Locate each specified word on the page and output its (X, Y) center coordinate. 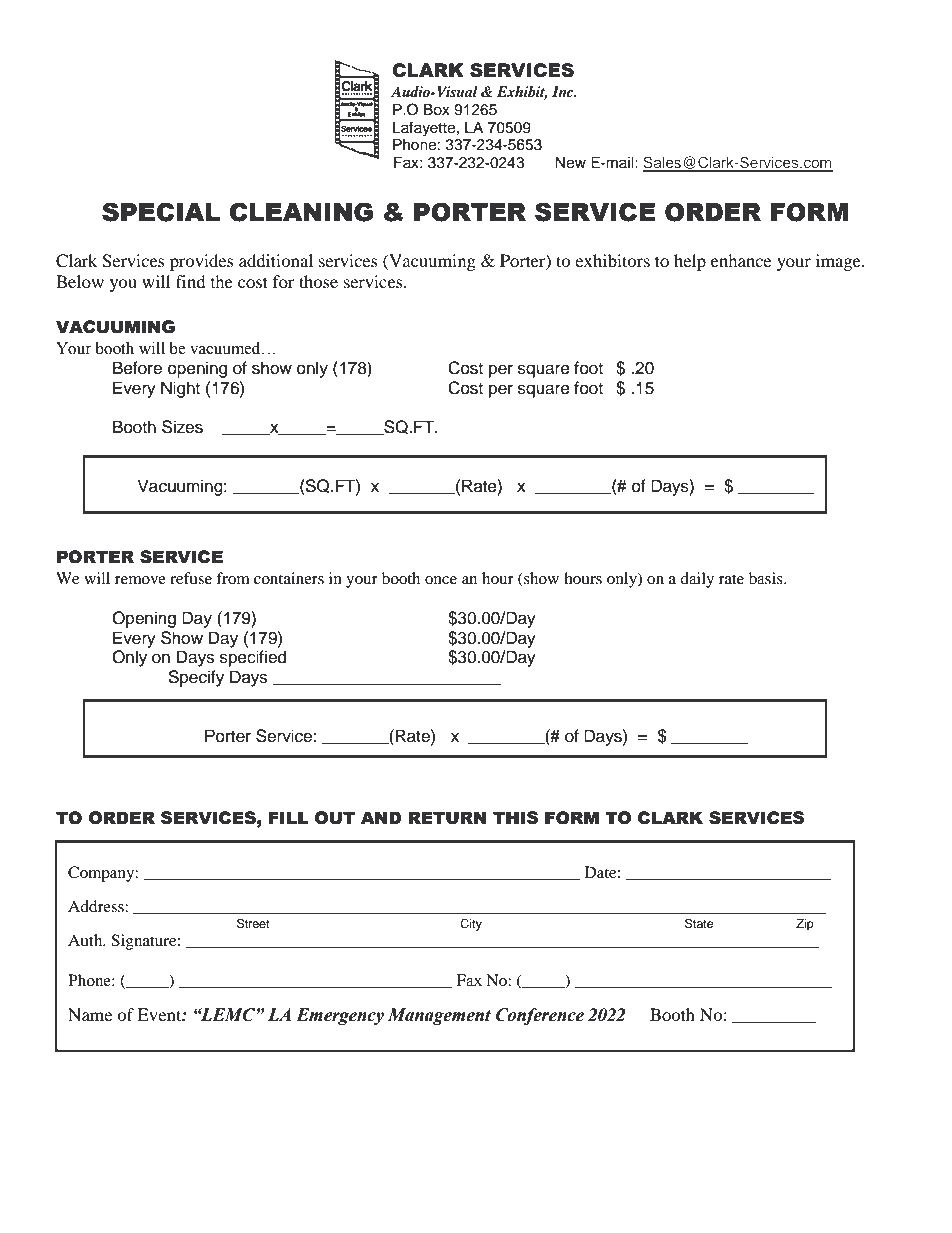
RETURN (447, 818)
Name (90, 1014)
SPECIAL (161, 212)
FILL (289, 817)
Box (437, 110)
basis (767, 578)
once (441, 580)
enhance (741, 260)
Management (439, 1016)
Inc (564, 91)
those (318, 281)
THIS (515, 818)
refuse (191, 578)
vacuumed (226, 348)
